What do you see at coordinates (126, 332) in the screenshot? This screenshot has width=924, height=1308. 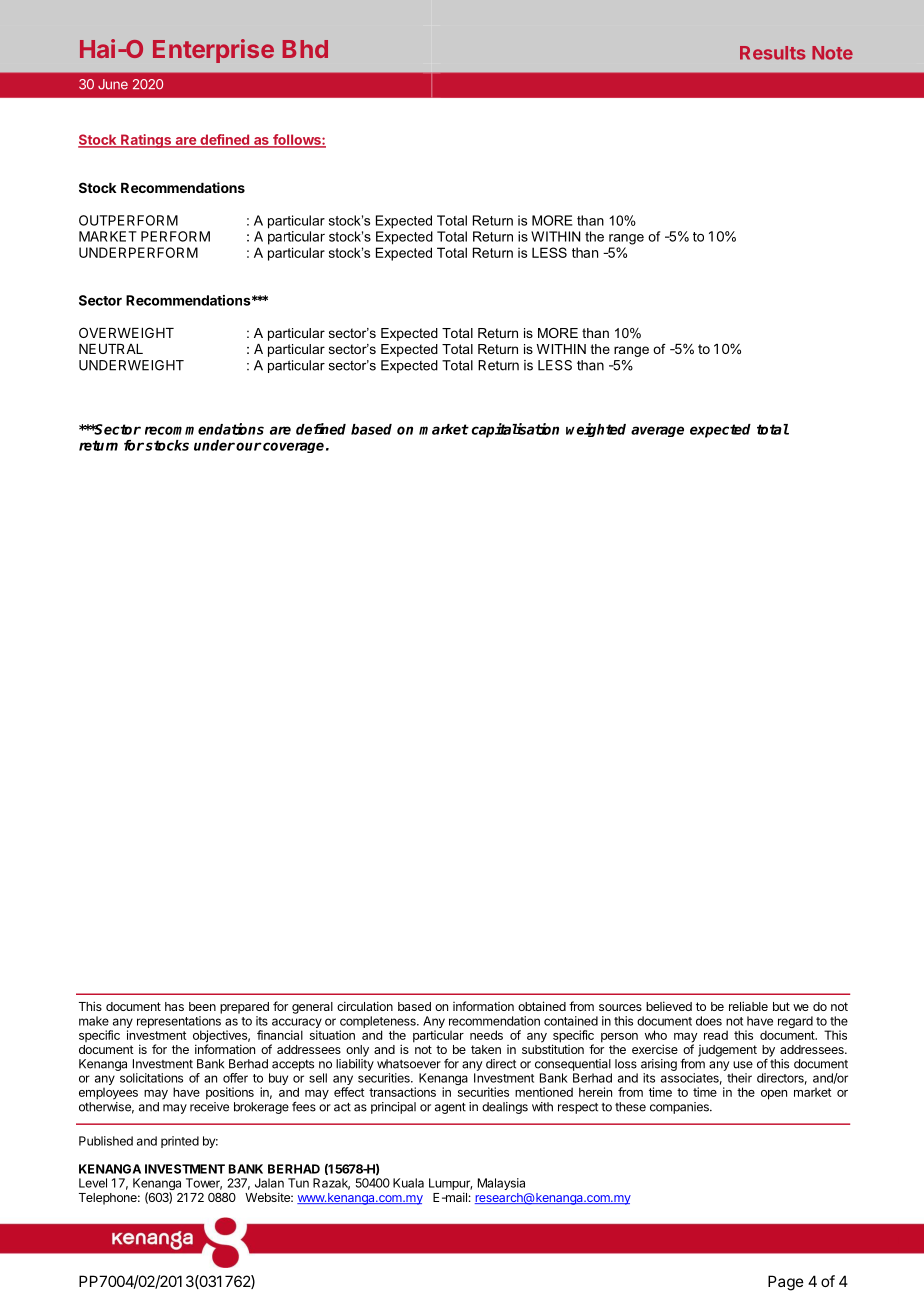 I see `OVERWEIGHT` at bounding box center [126, 332].
